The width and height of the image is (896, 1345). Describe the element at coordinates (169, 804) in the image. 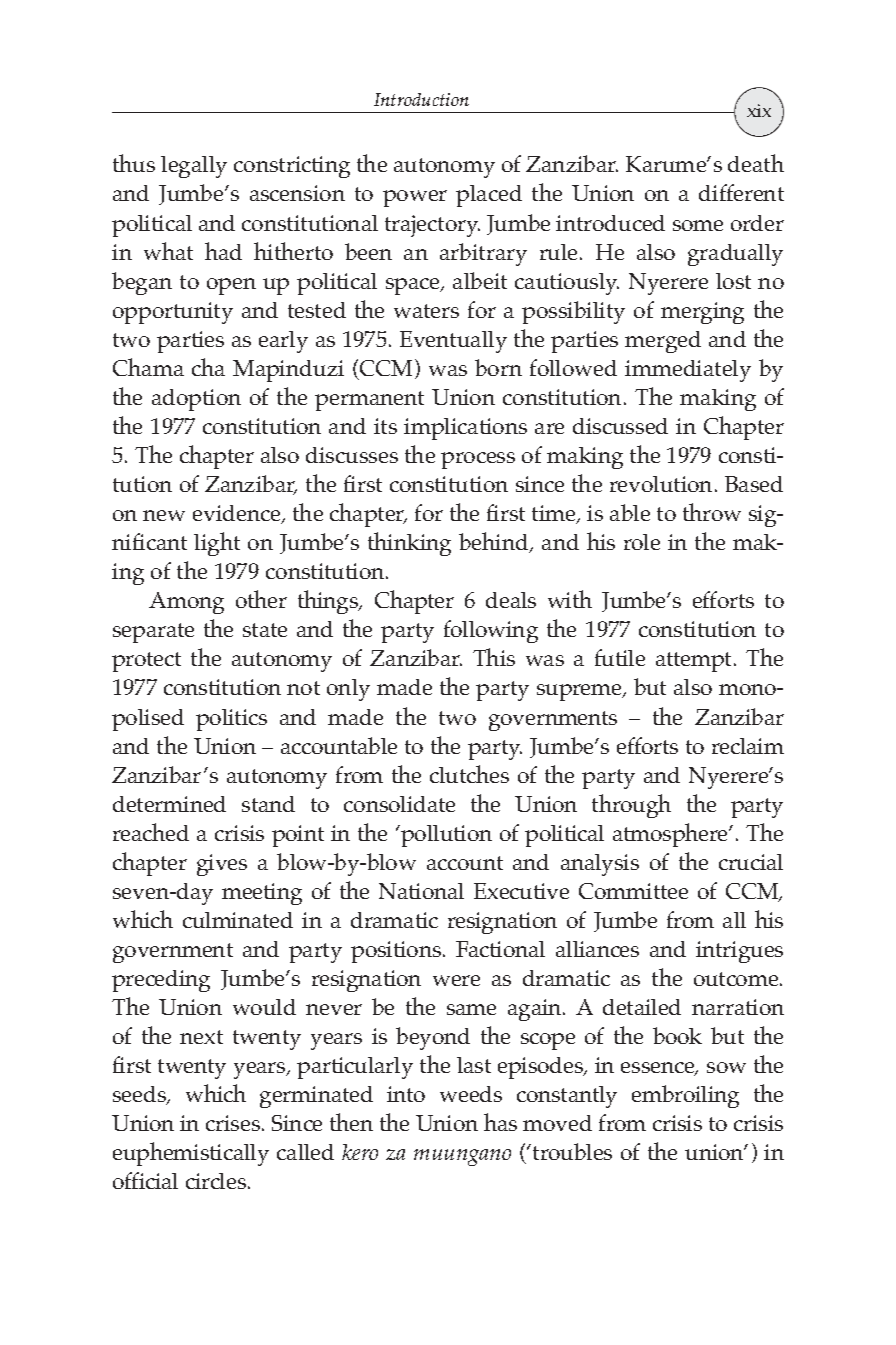

I see `determined` at that location.
